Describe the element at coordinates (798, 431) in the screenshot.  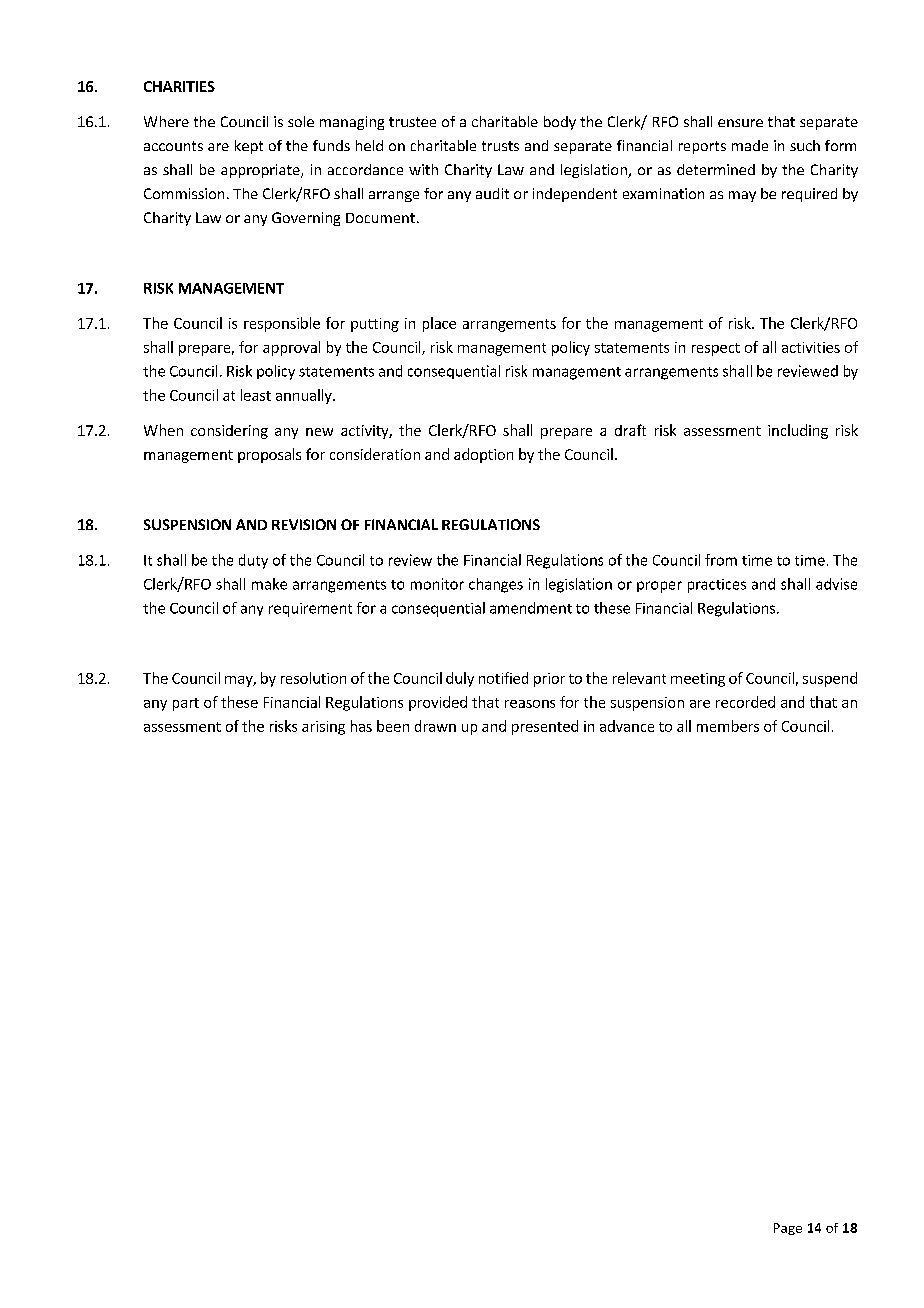
I see `including` at that location.
